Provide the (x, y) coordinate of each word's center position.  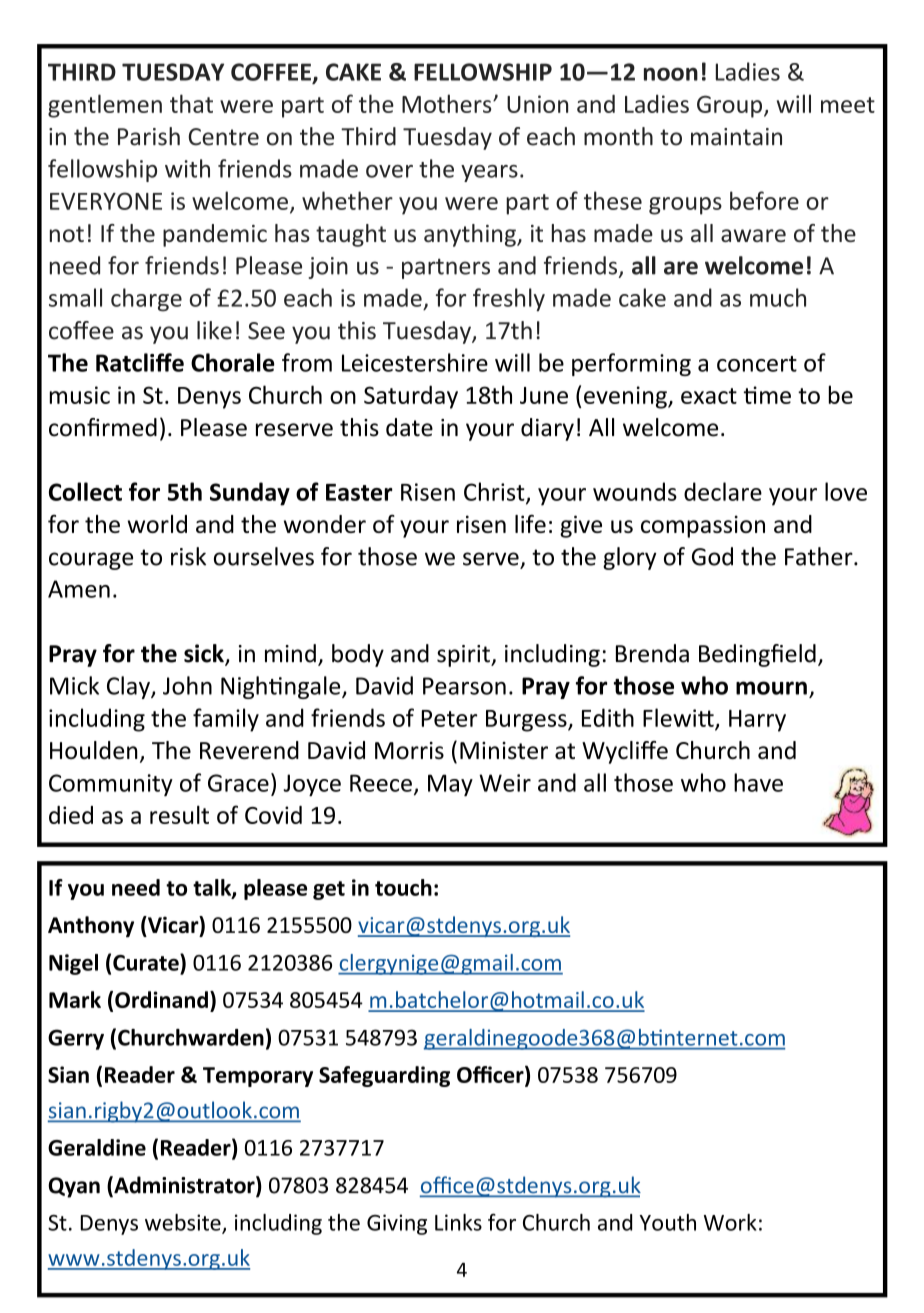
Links (458, 1222)
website (184, 1223)
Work (730, 1222)
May (450, 785)
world (157, 524)
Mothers (448, 103)
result (179, 814)
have (758, 782)
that (191, 103)
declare (723, 491)
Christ (495, 492)
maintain (736, 137)
